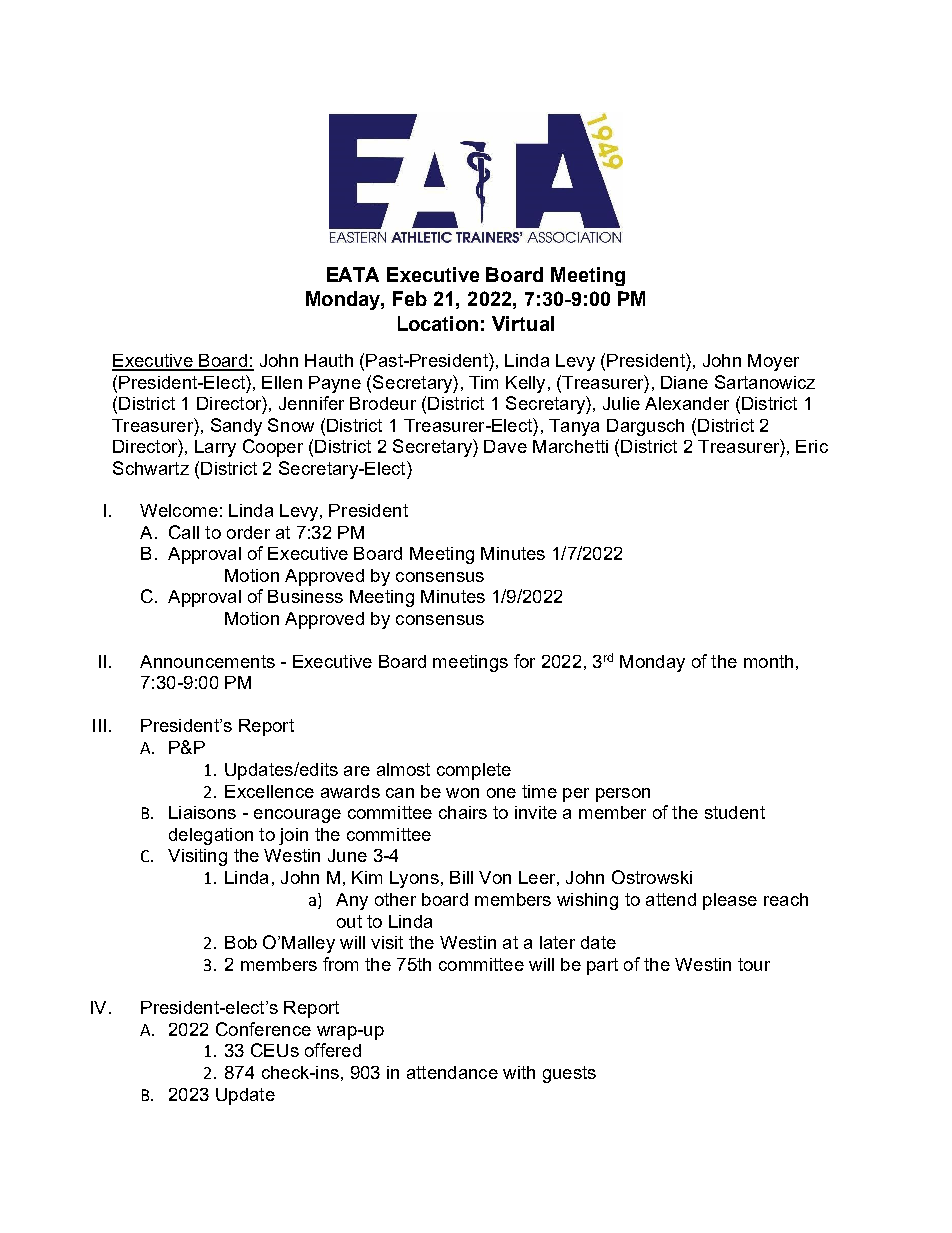 The height and width of the image is (1233, 952). Describe the element at coordinates (773, 362) in the image. I see `Moyer` at that location.
